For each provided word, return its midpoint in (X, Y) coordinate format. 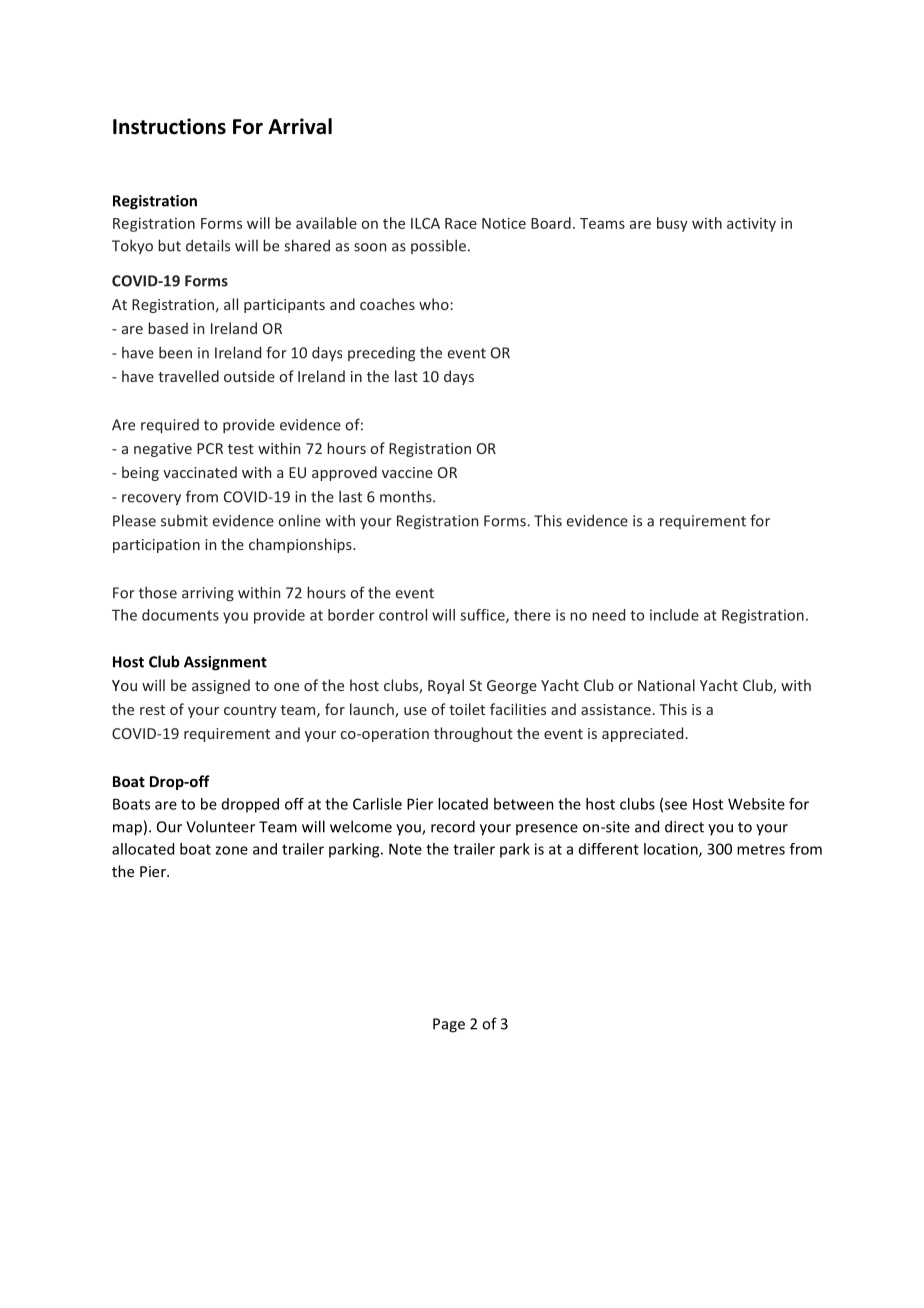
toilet (467, 709)
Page (449, 1025)
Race (461, 223)
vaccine (407, 472)
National (666, 685)
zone (231, 850)
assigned (221, 686)
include (674, 615)
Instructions (169, 126)
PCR (210, 448)
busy (672, 224)
